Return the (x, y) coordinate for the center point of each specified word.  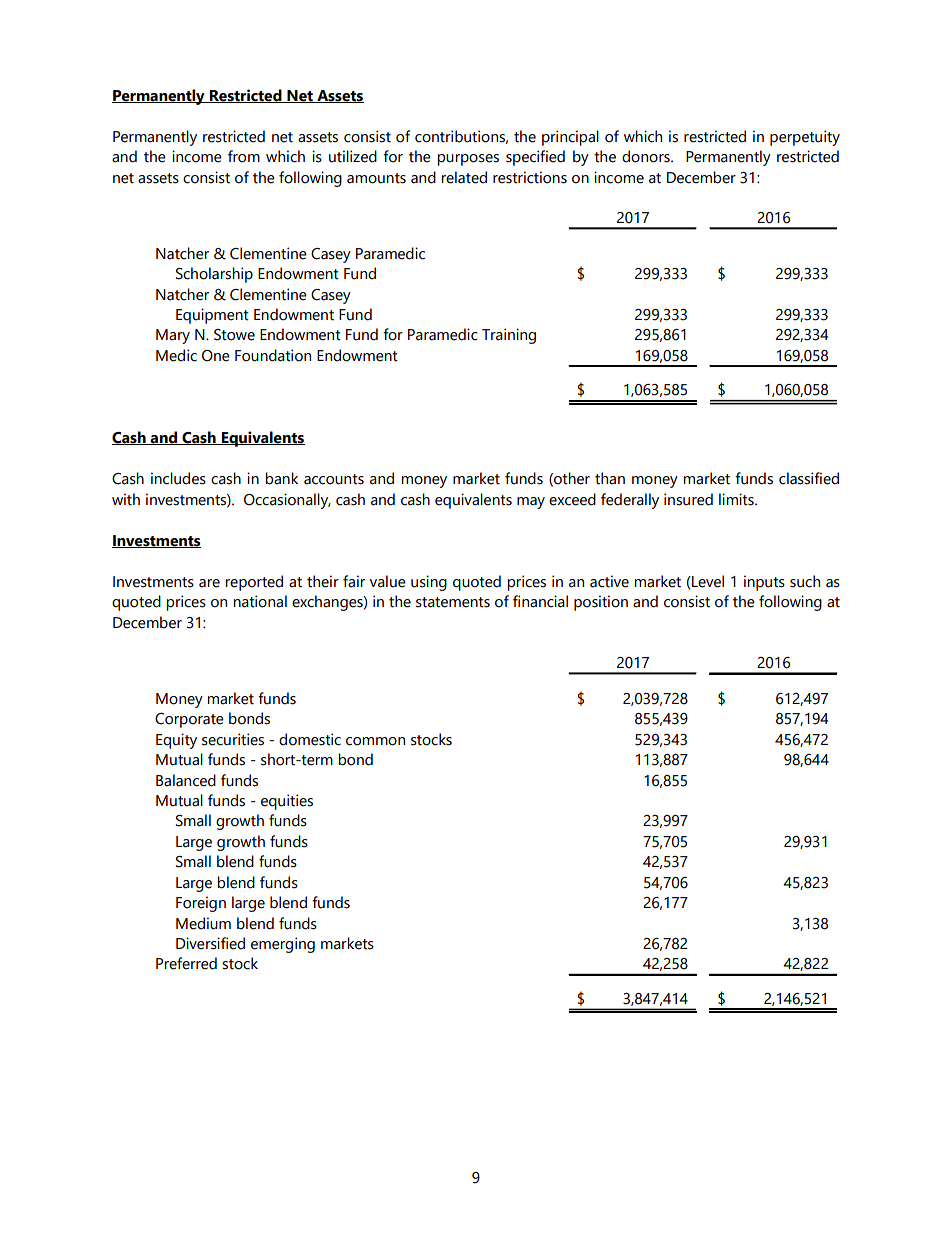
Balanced (186, 780)
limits (737, 499)
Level (707, 581)
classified (809, 478)
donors (647, 156)
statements (453, 602)
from (244, 156)
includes (178, 478)
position (601, 603)
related (464, 177)
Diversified (210, 943)
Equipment (212, 316)
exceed (572, 499)
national (260, 601)
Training (509, 336)
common (375, 741)
